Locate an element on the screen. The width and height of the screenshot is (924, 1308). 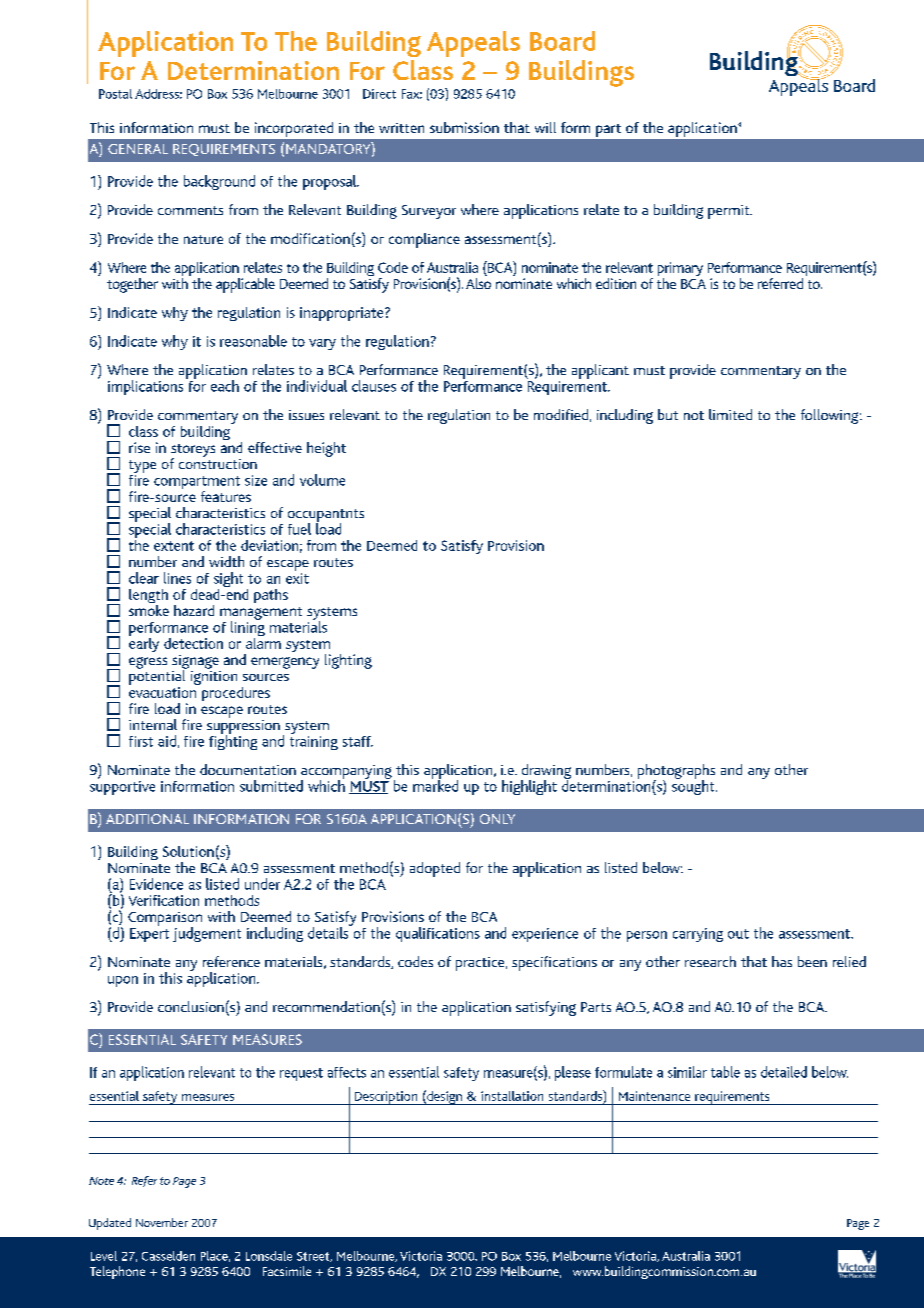
November is located at coordinates (162, 1222).
